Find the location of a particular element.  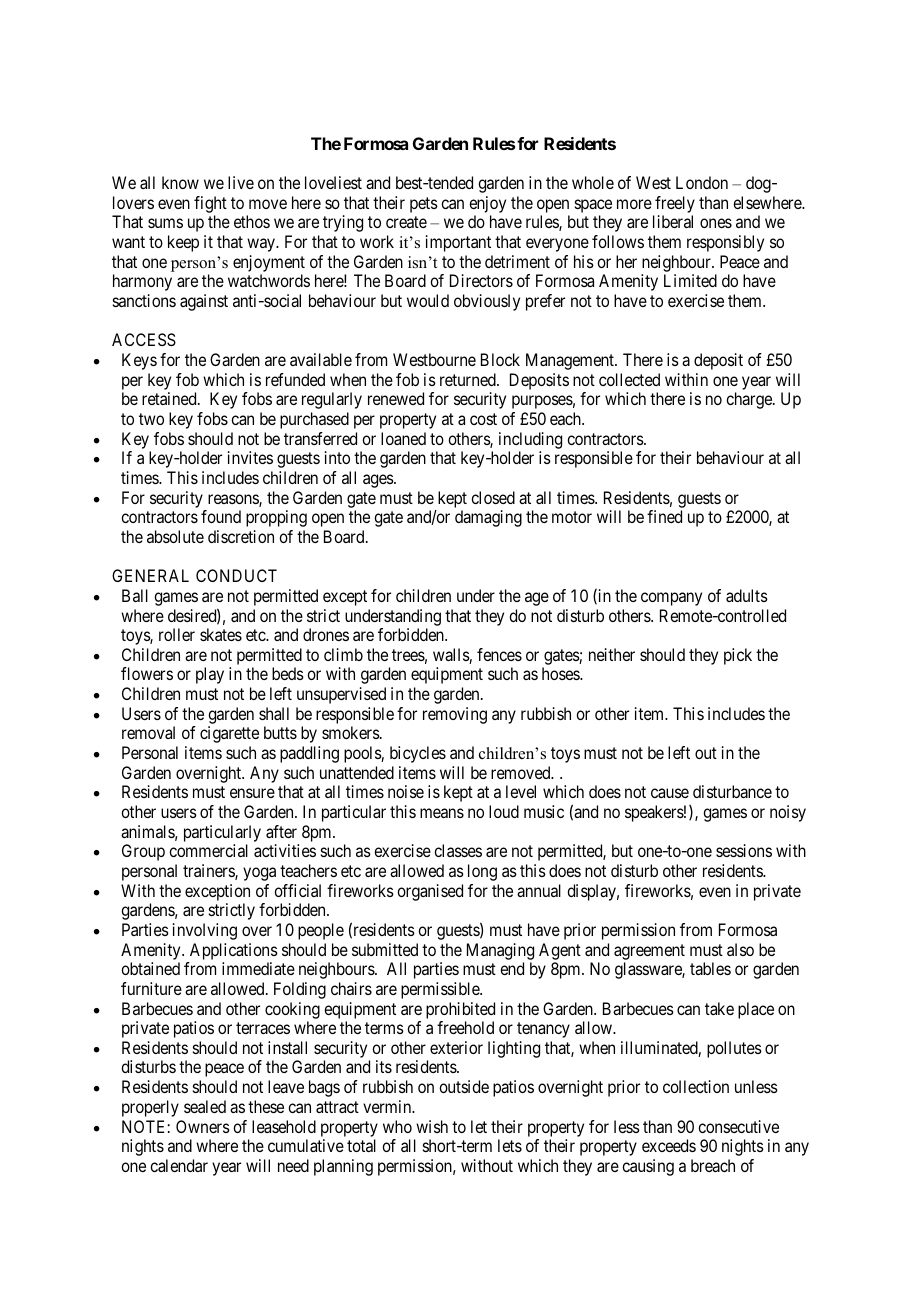

pets is located at coordinates (424, 205).
